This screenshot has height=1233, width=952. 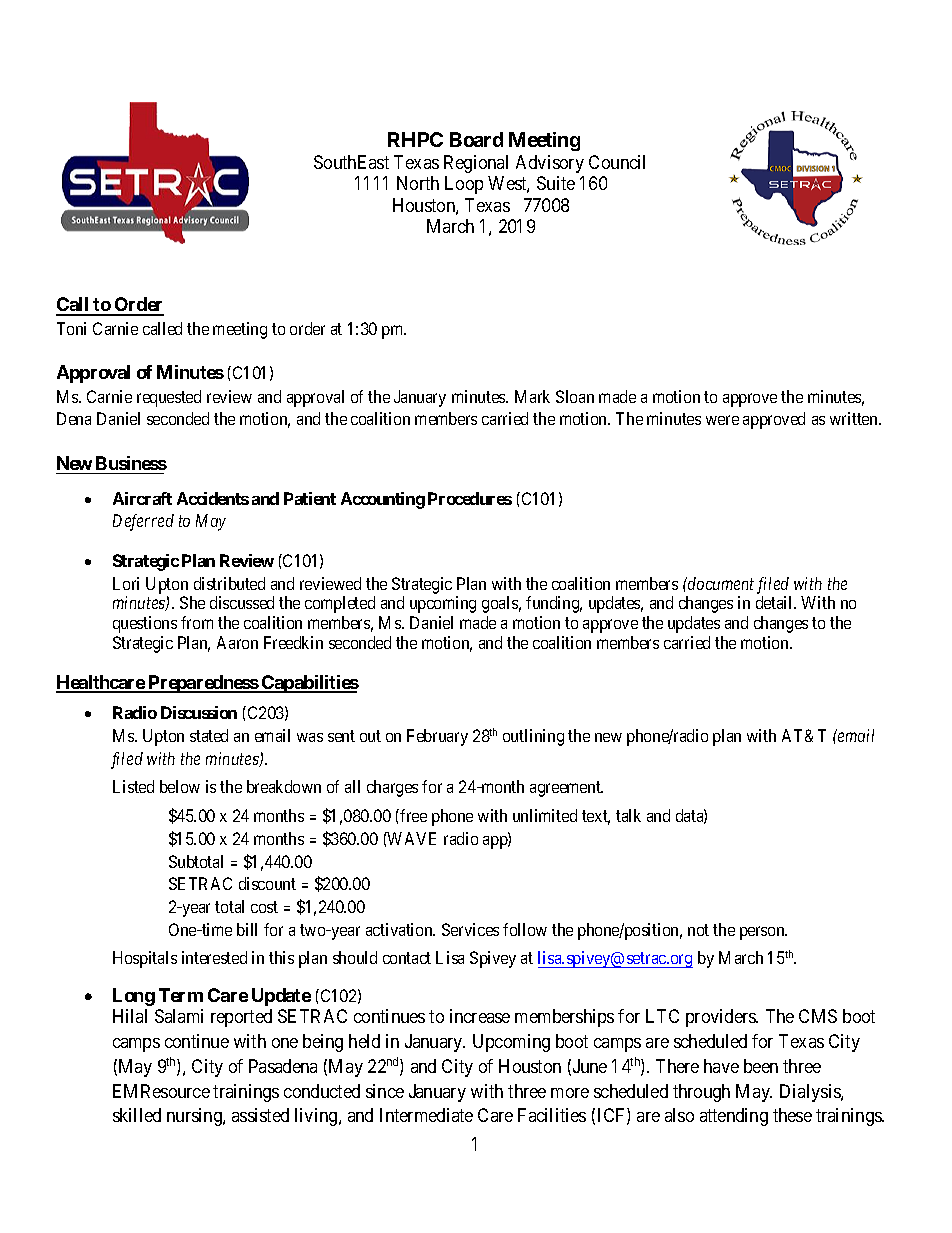 I want to click on person, so click(x=763, y=933).
